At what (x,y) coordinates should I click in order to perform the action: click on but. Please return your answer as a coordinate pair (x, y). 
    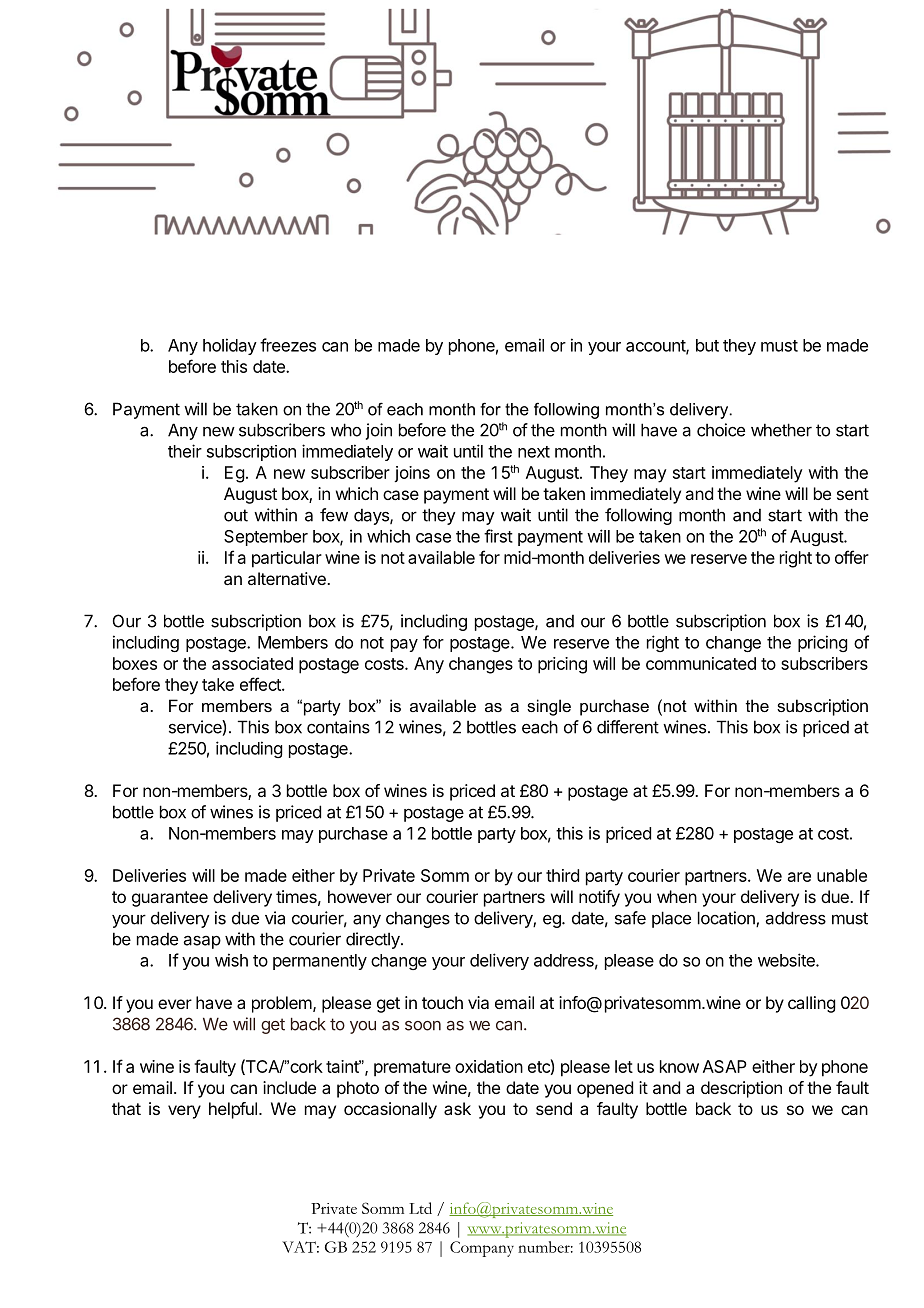
    Looking at the image, I should click on (707, 345).
